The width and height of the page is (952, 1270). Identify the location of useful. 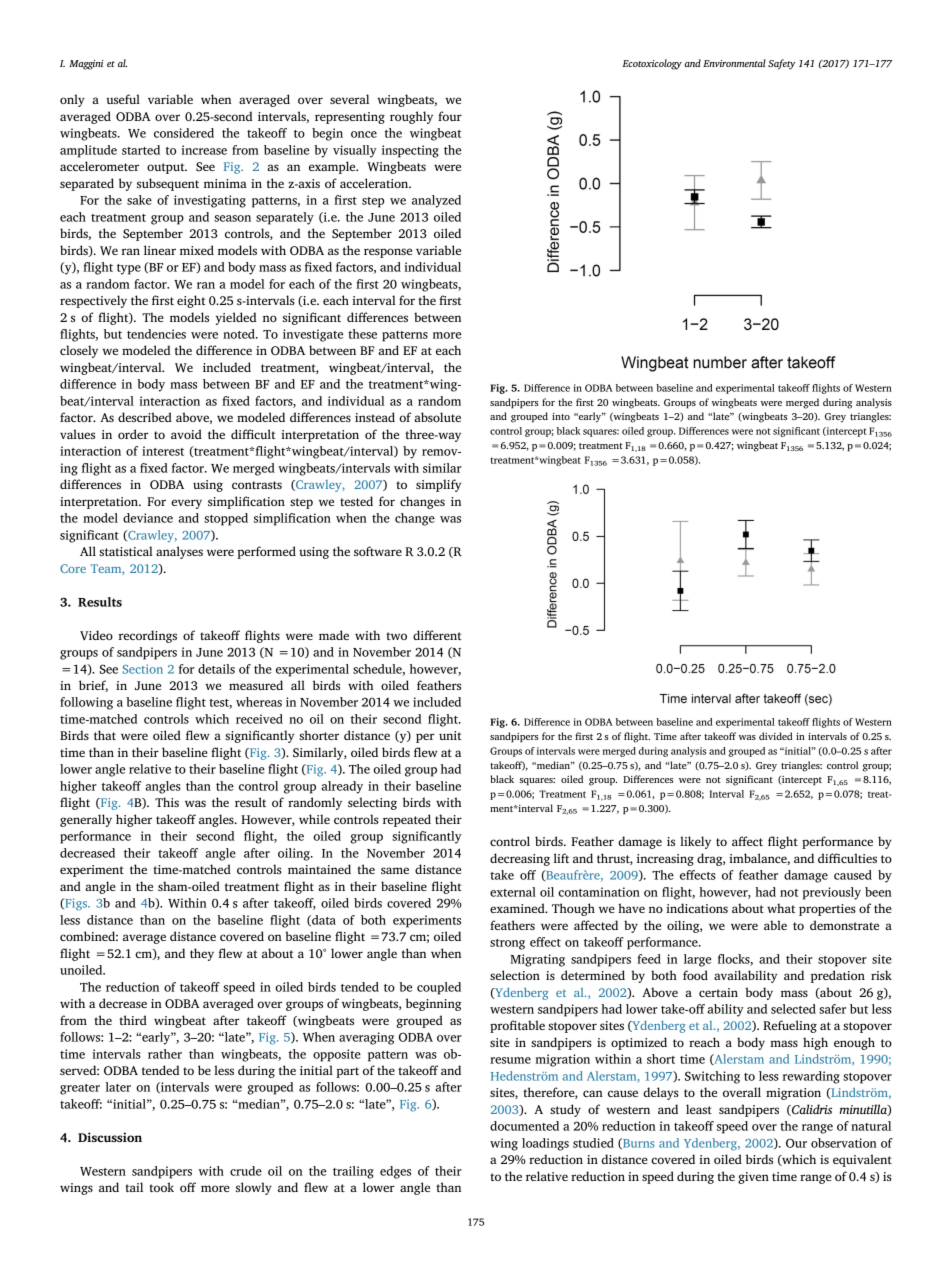
(123, 99).
